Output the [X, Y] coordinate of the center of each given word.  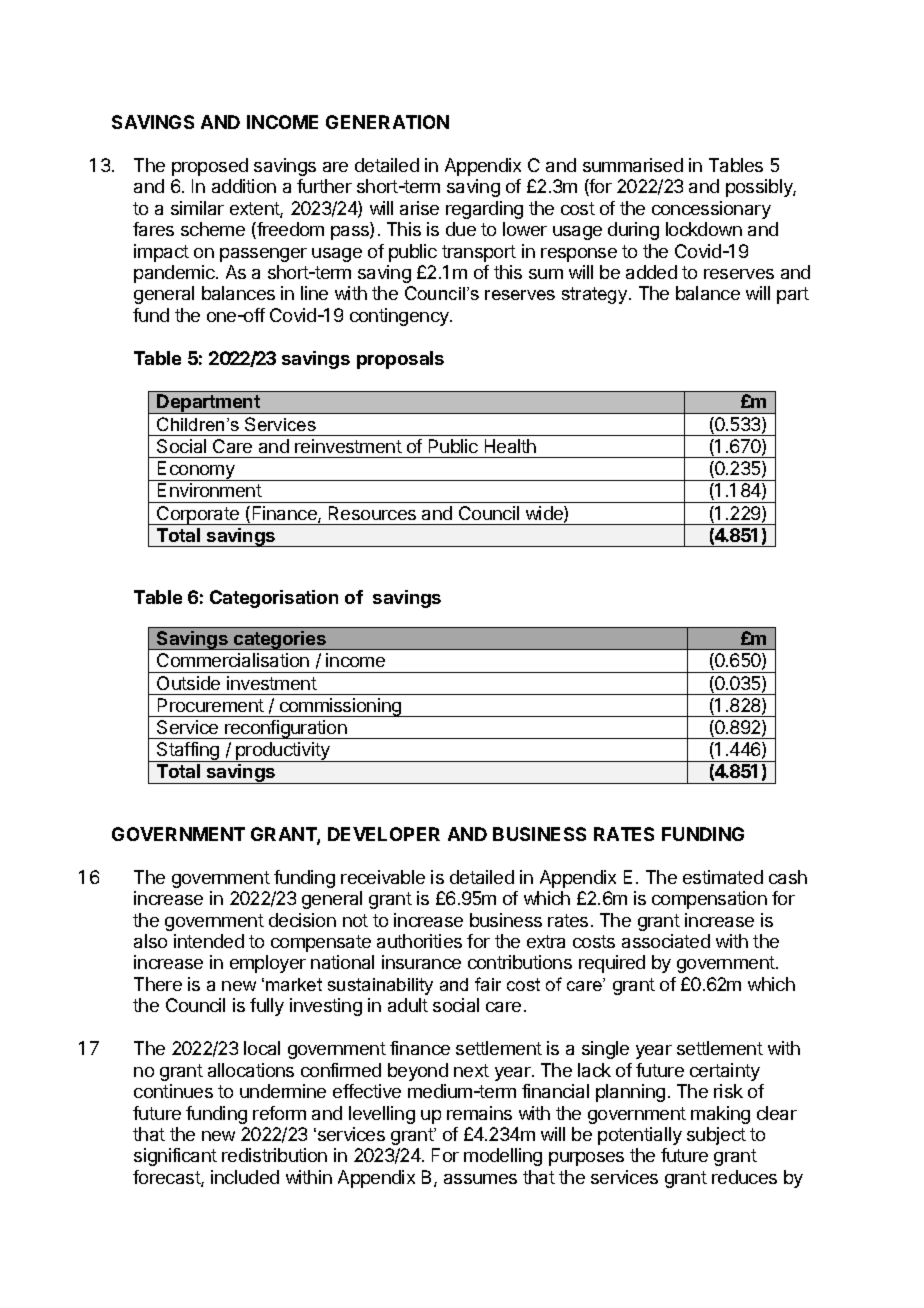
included [245, 1177]
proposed [210, 167]
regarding [484, 210]
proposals [400, 360]
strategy [596, 295]
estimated [723, 877]
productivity [283, 752]
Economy [196, 471]
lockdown [704, 229]
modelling [503, 1157]
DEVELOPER [384, 834]
